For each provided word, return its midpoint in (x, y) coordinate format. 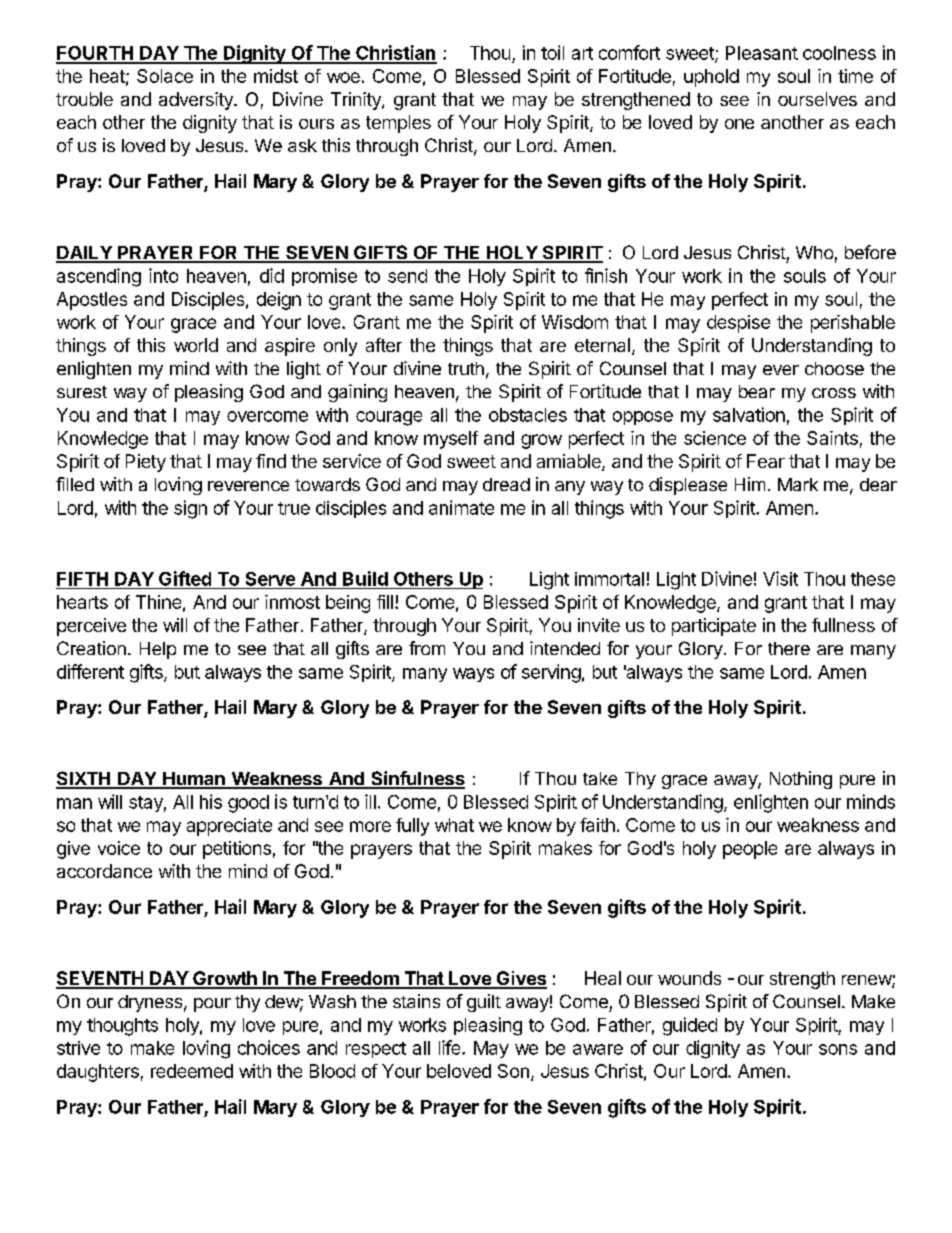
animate (461, 507)
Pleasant (762, 53)
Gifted (185, 578)
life (451, 1047)
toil (552, 52)
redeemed (192, 1071)
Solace (165, 76)
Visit (780, 578)
